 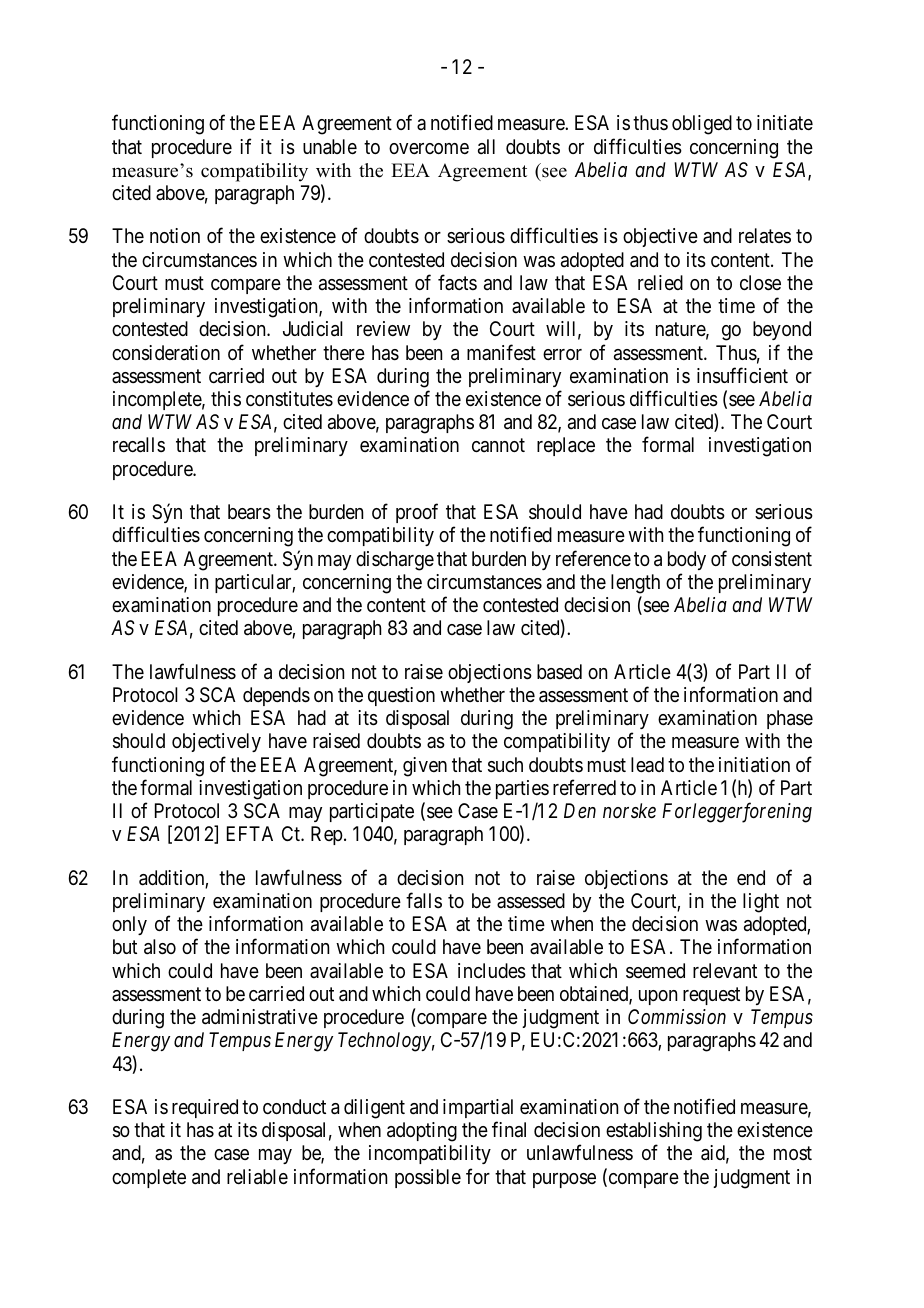 I want to click on notion, so click(x=175, y=235).
